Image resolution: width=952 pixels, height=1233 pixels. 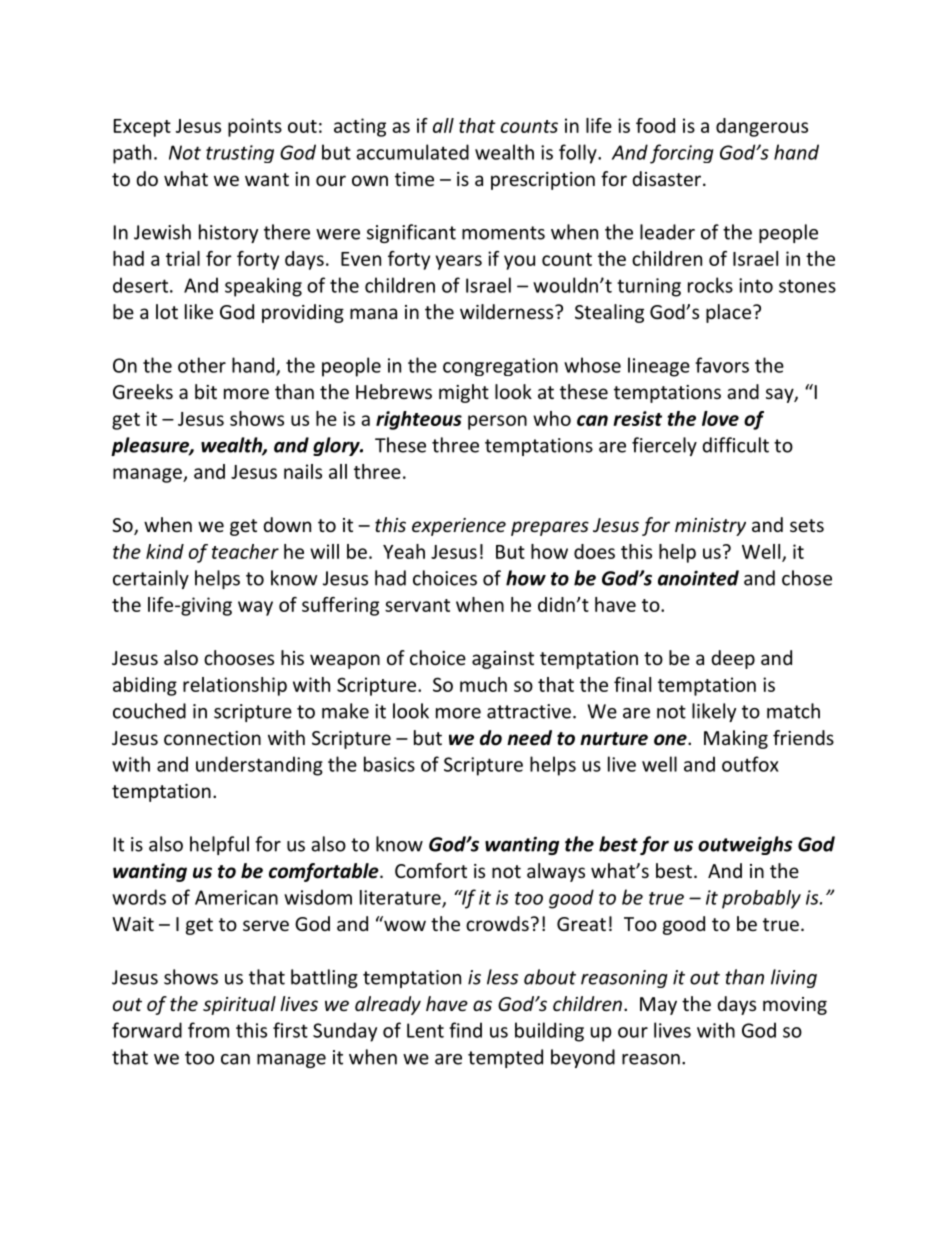 What do you see at coordinates (529, 738) in the screenshot?
I see `need` at bounding box center [529, 738].
